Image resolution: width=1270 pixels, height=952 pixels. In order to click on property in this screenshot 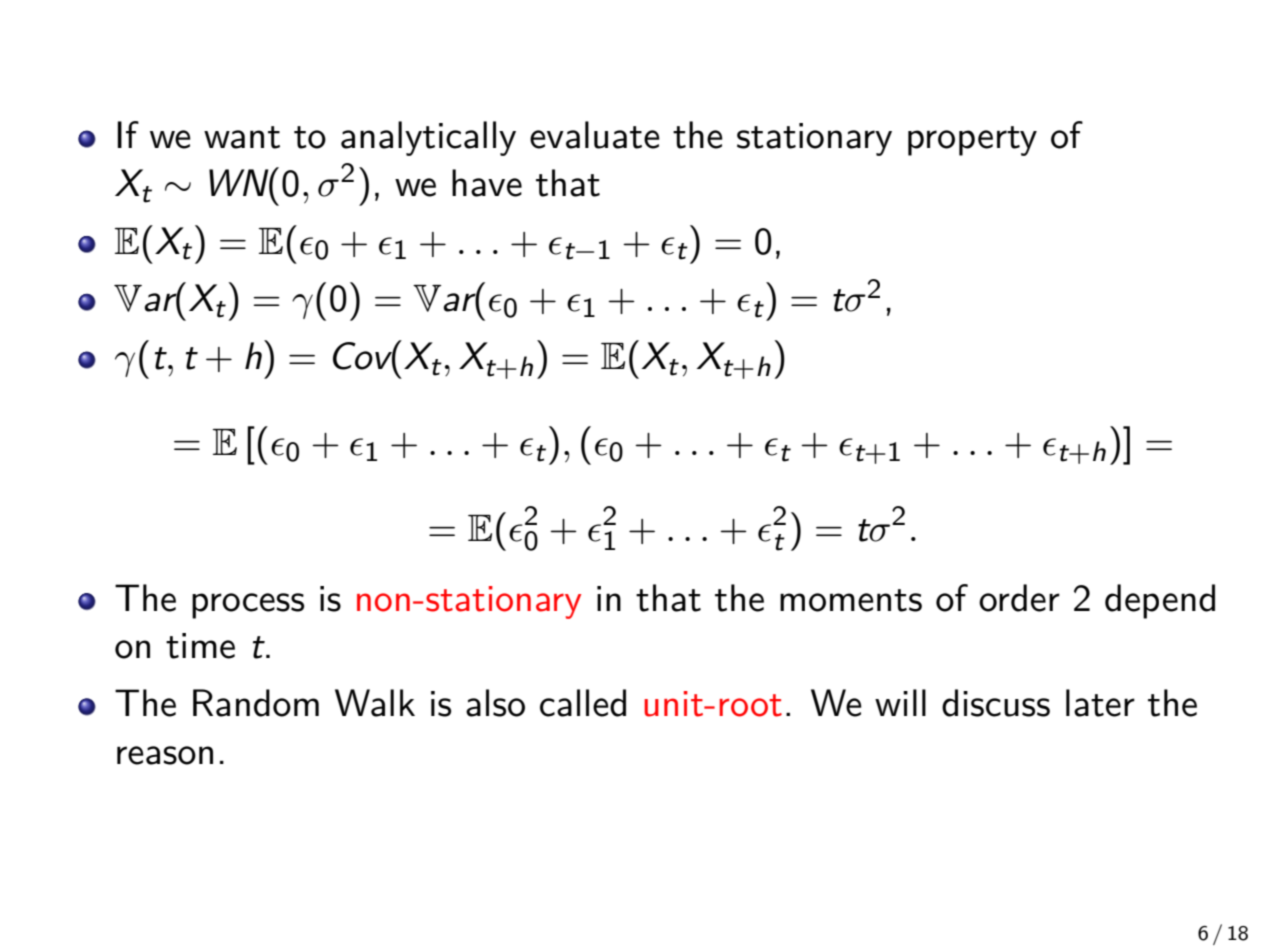, I will do `click(972, 141)`.
